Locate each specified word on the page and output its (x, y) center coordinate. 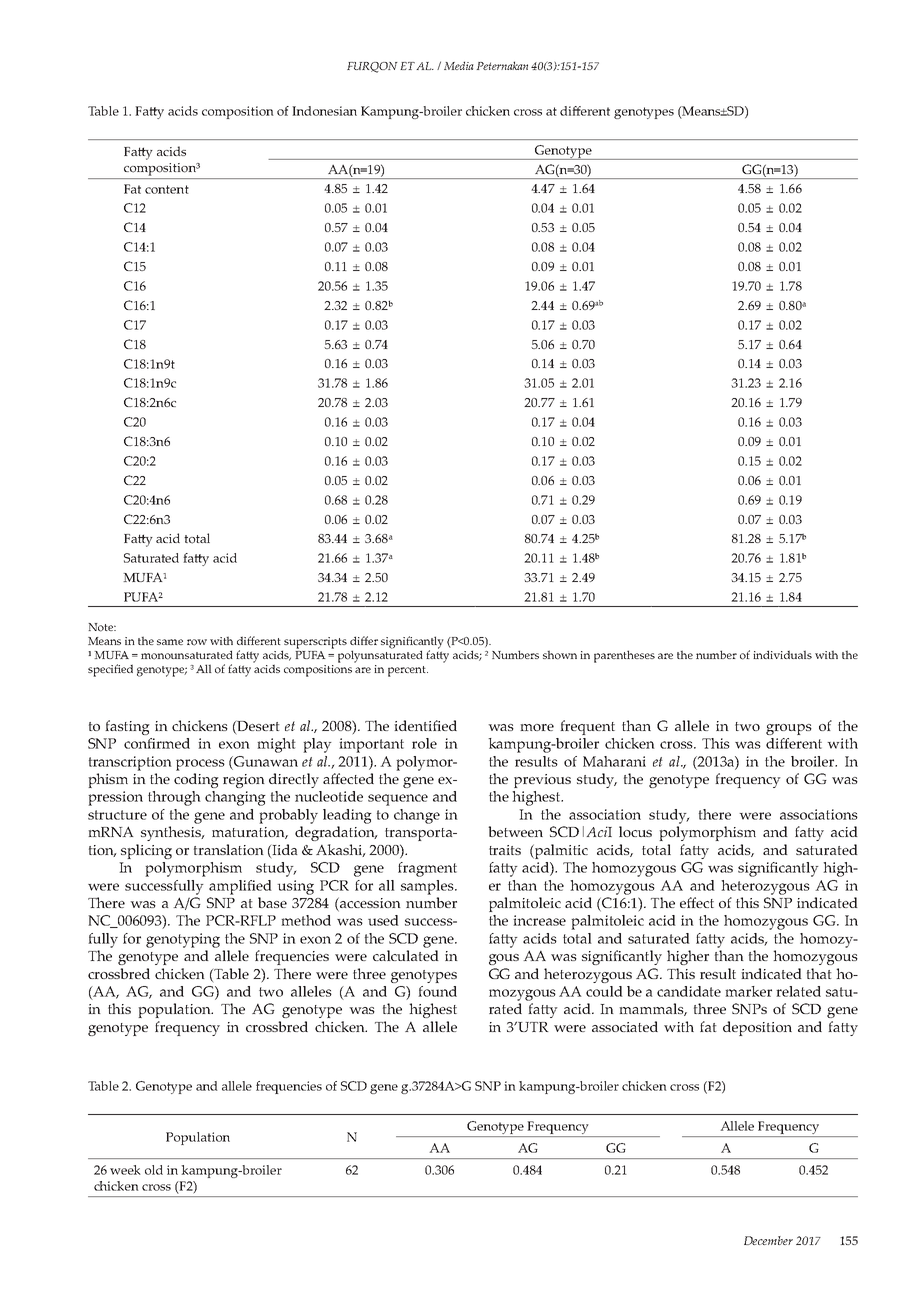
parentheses (624, 656)
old (154, 1170)
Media (459, 65)
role (424, 743)
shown (560, 655)
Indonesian (324, 111)
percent (408, 671)
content (167, 189)
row (197, 642)
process (200, 765)
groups (789, 729)
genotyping (183, 940)
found (437, 991)
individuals (782, 654)
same (170, 642)
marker (748, 991)
